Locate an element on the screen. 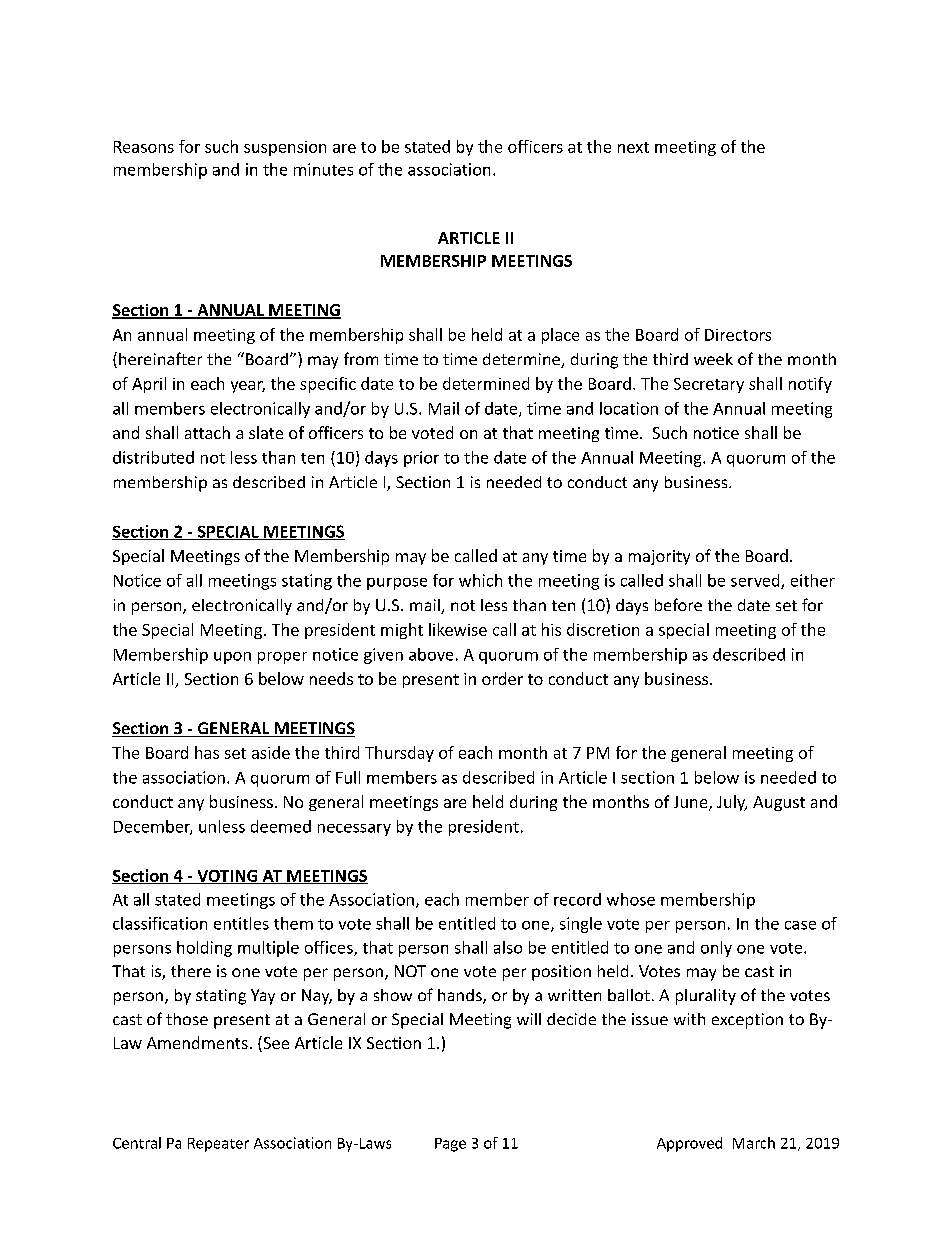  case is located at coordinates (800, 925).
